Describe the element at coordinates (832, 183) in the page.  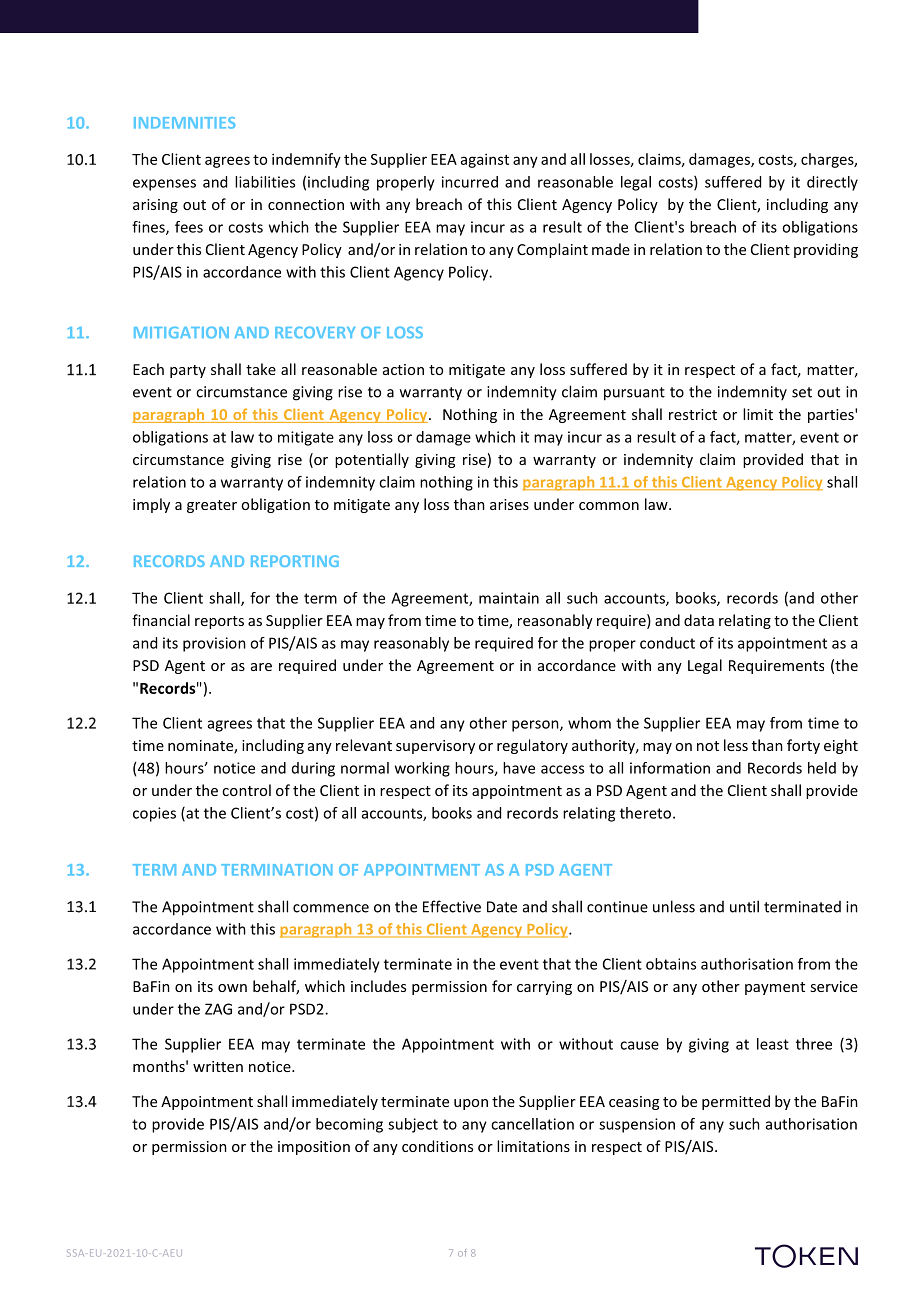
I see `directly` at that location.
